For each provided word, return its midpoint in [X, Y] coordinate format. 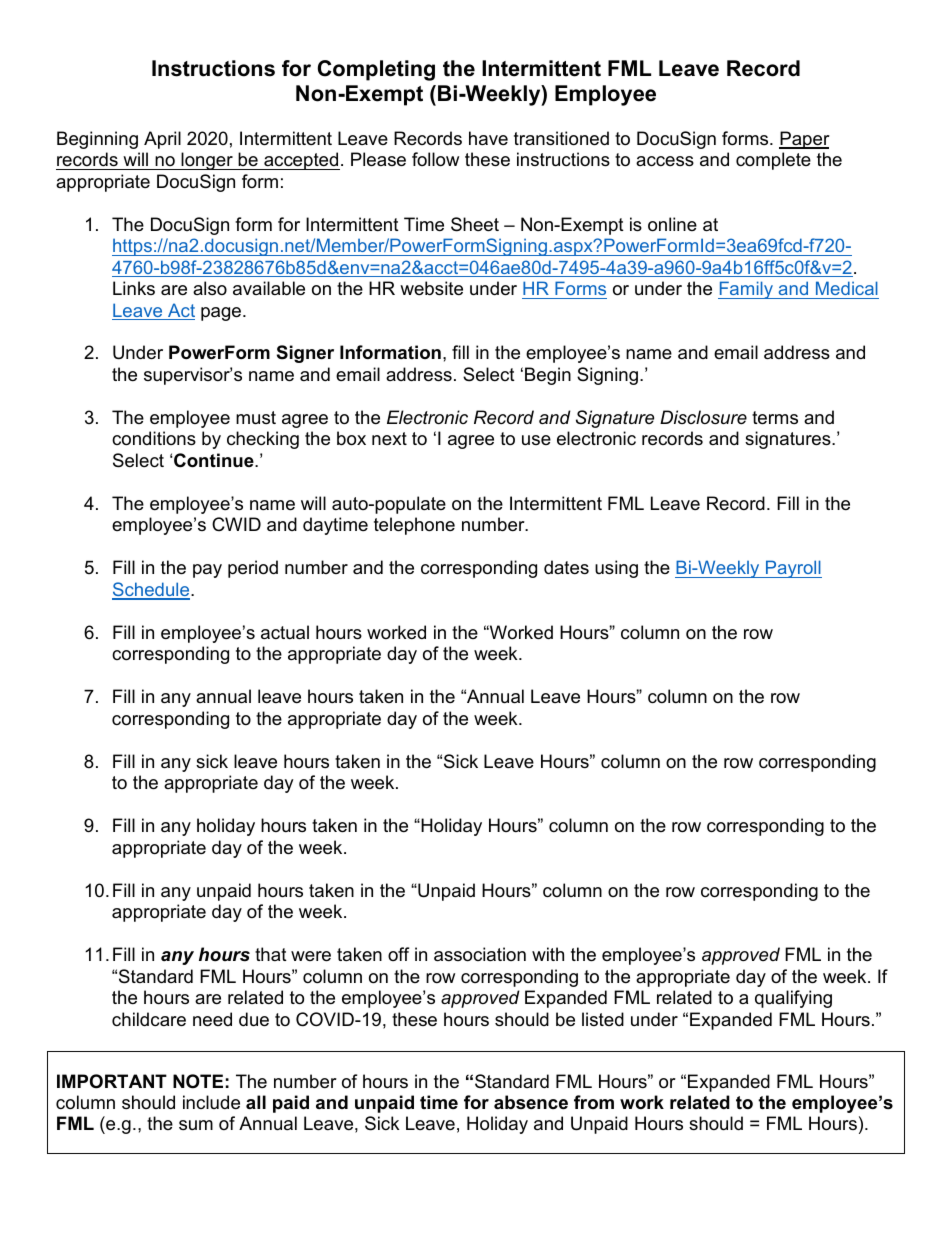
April [162, 140]
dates [566, 567]
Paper [804, 140]
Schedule [152, 590]
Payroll [793, 569]
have [488, 138]
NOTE [198, 1081]
